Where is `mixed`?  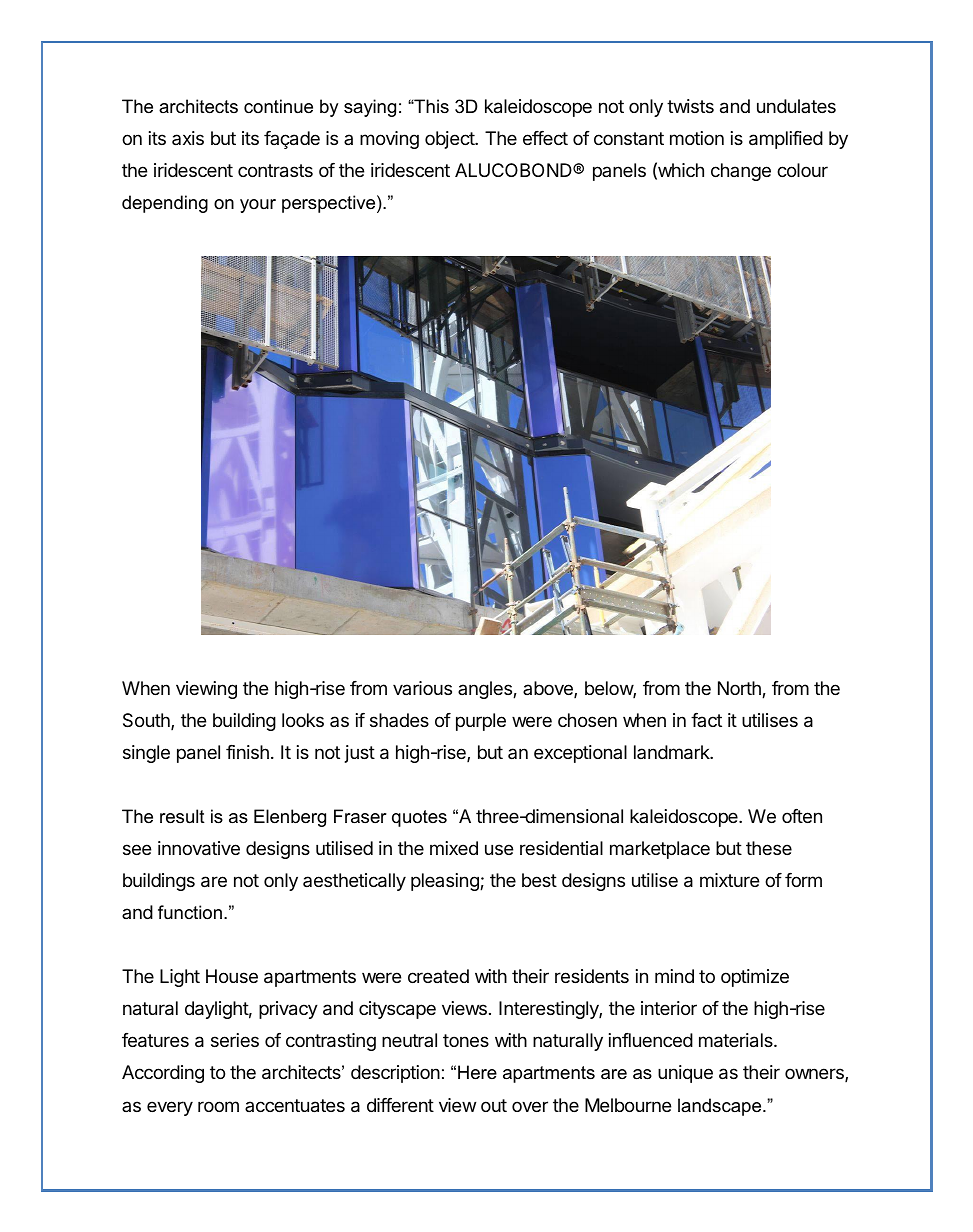
mixed is located at coordinates (454, 848).
